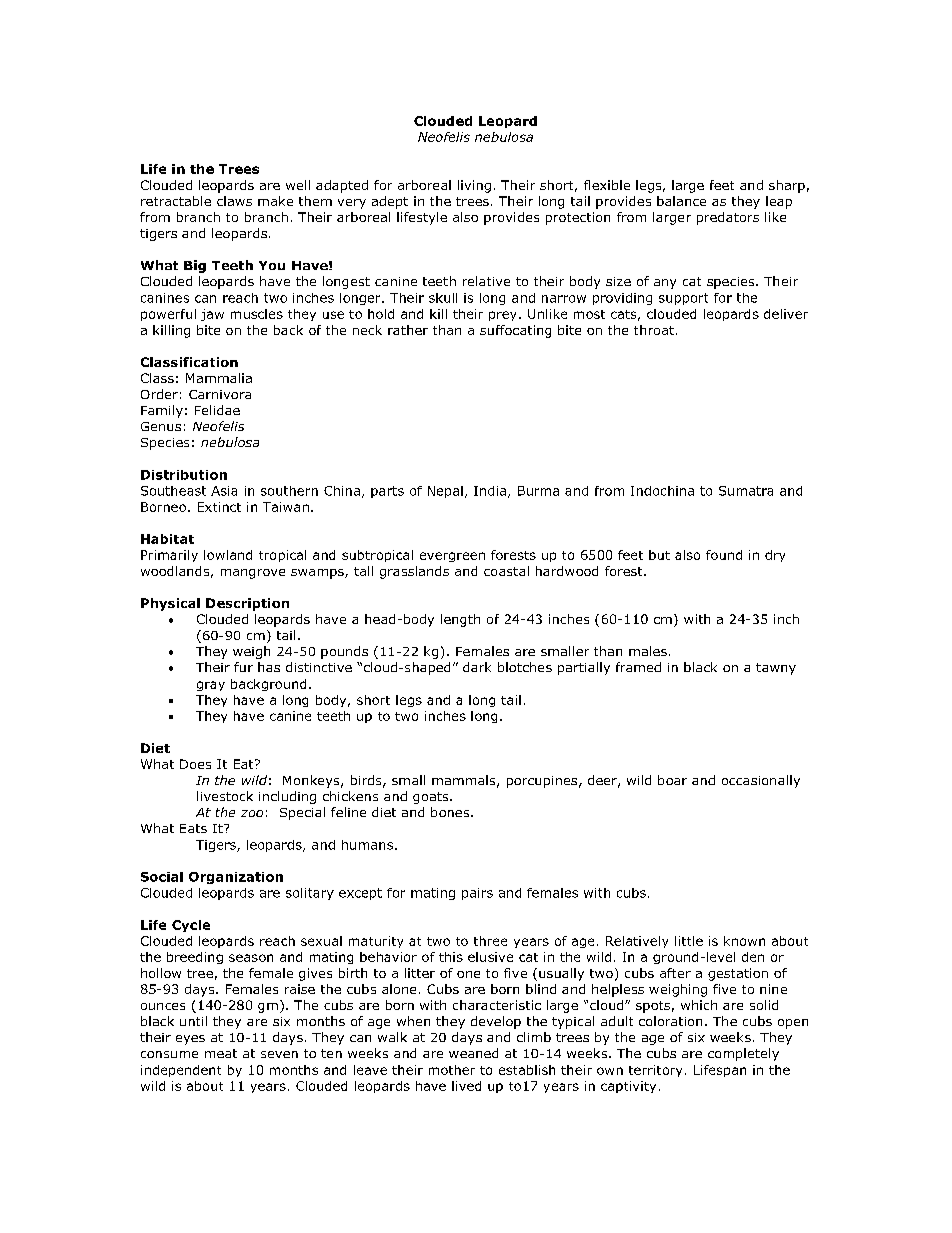  Describe the element at coordinates (236, 878) in the page. I see `Organization` at that location.
